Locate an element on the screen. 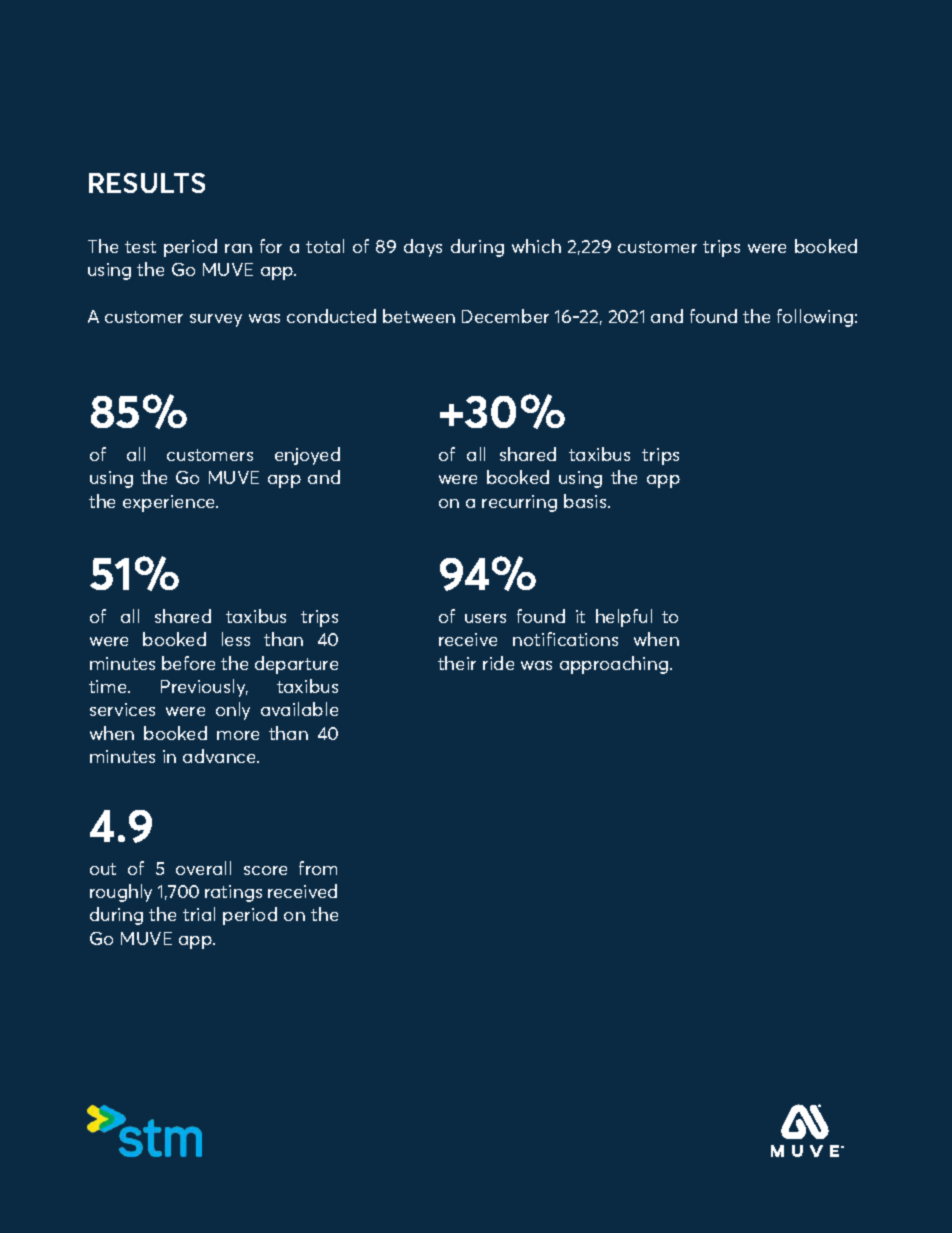 This screenshot has width=952, height=1233. RESULTS is located at coordinates (147, 183).
